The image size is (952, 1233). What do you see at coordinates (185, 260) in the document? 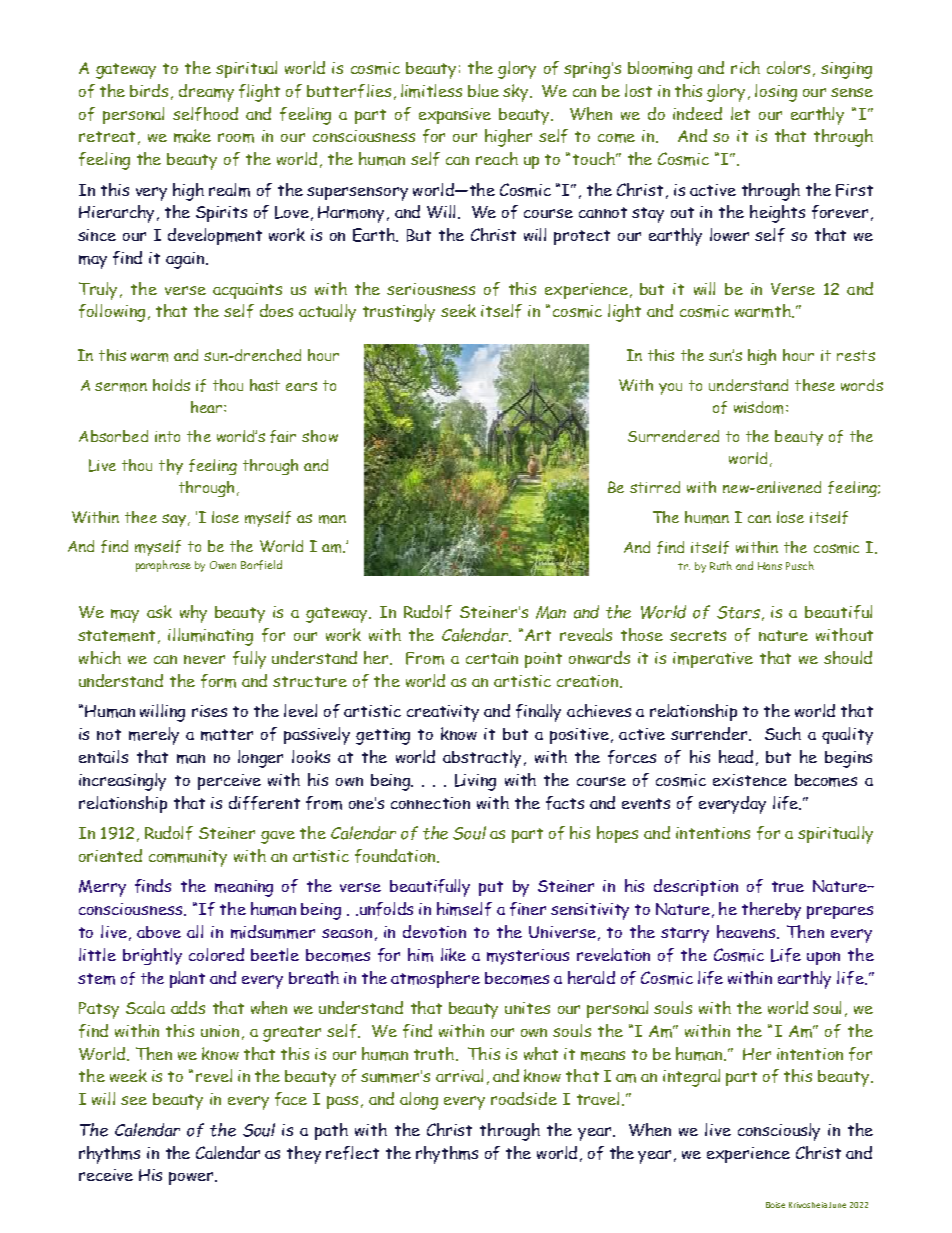
I see `again` at bounding box center [185, 260].
